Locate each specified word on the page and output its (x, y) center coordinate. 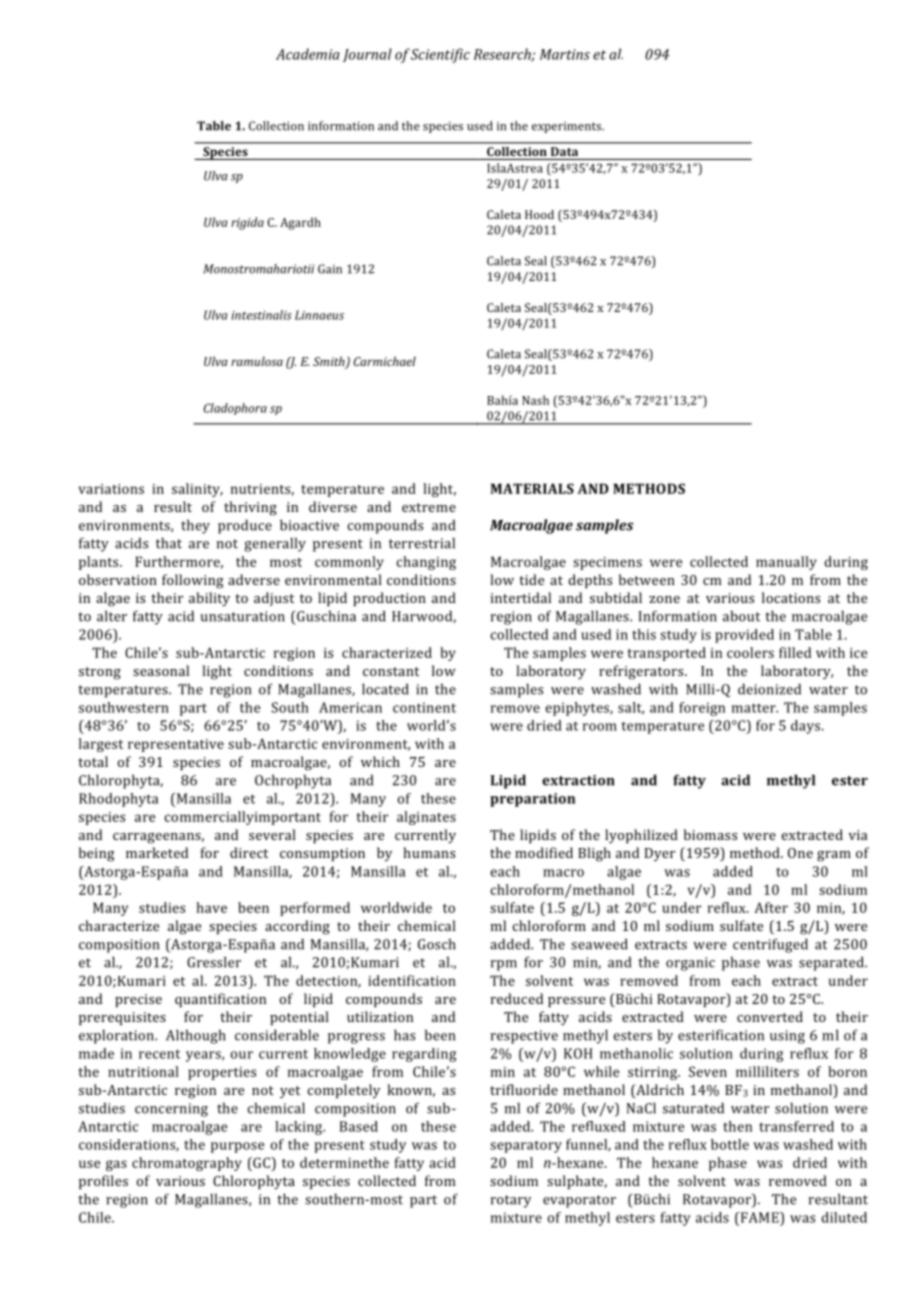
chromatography (187, 1164)
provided (744, 636)
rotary (511, 1201)
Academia (308, 54)
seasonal (161, 670)
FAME (759, 1217)
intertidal (521, 597)
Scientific (440, 55)
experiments (567, 127)
